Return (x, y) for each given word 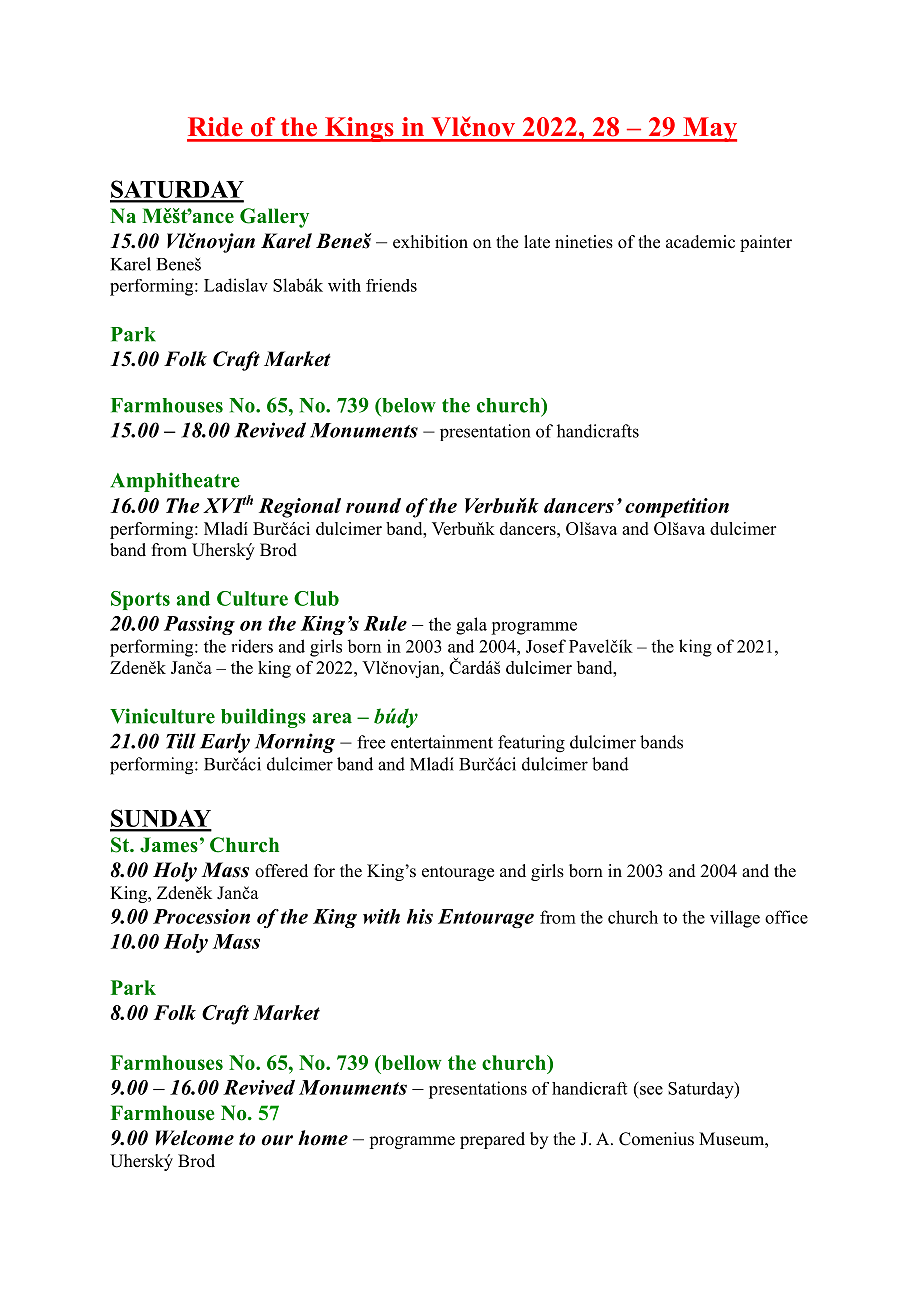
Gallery (274, 218)
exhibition (430, 242)
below (408, 405)
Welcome (195, 1138)
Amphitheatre (175, 482)
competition (677, 508)
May (709, 129)
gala (471, 626)
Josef (546, 646)
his (420, 916)
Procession (201, 916)
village (735, 919)
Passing (199, 625)
